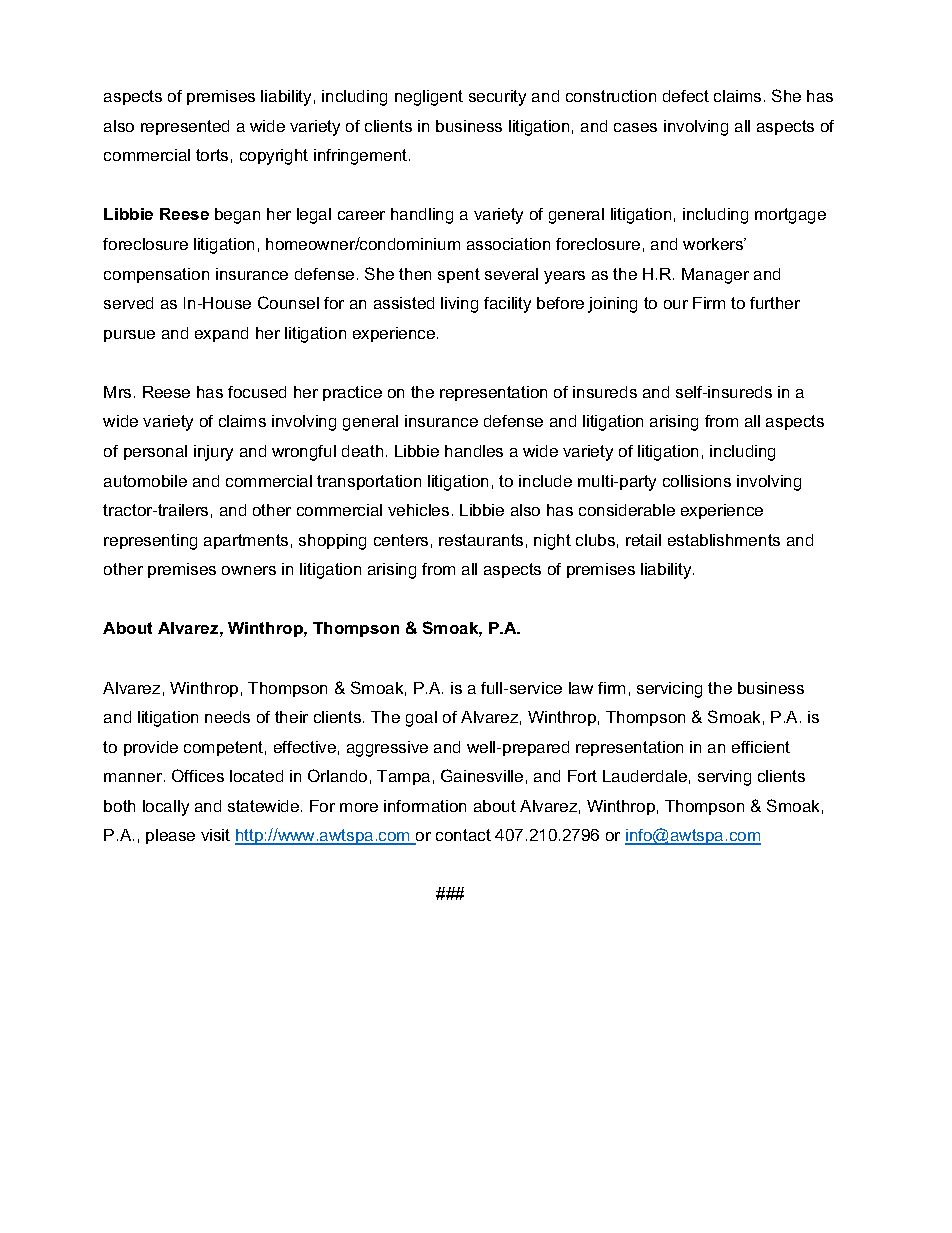 This screenshot has height=1233, width=952. Describe the element at coordinates (474, 451) in the screenshot. I see `handles` at that location.
